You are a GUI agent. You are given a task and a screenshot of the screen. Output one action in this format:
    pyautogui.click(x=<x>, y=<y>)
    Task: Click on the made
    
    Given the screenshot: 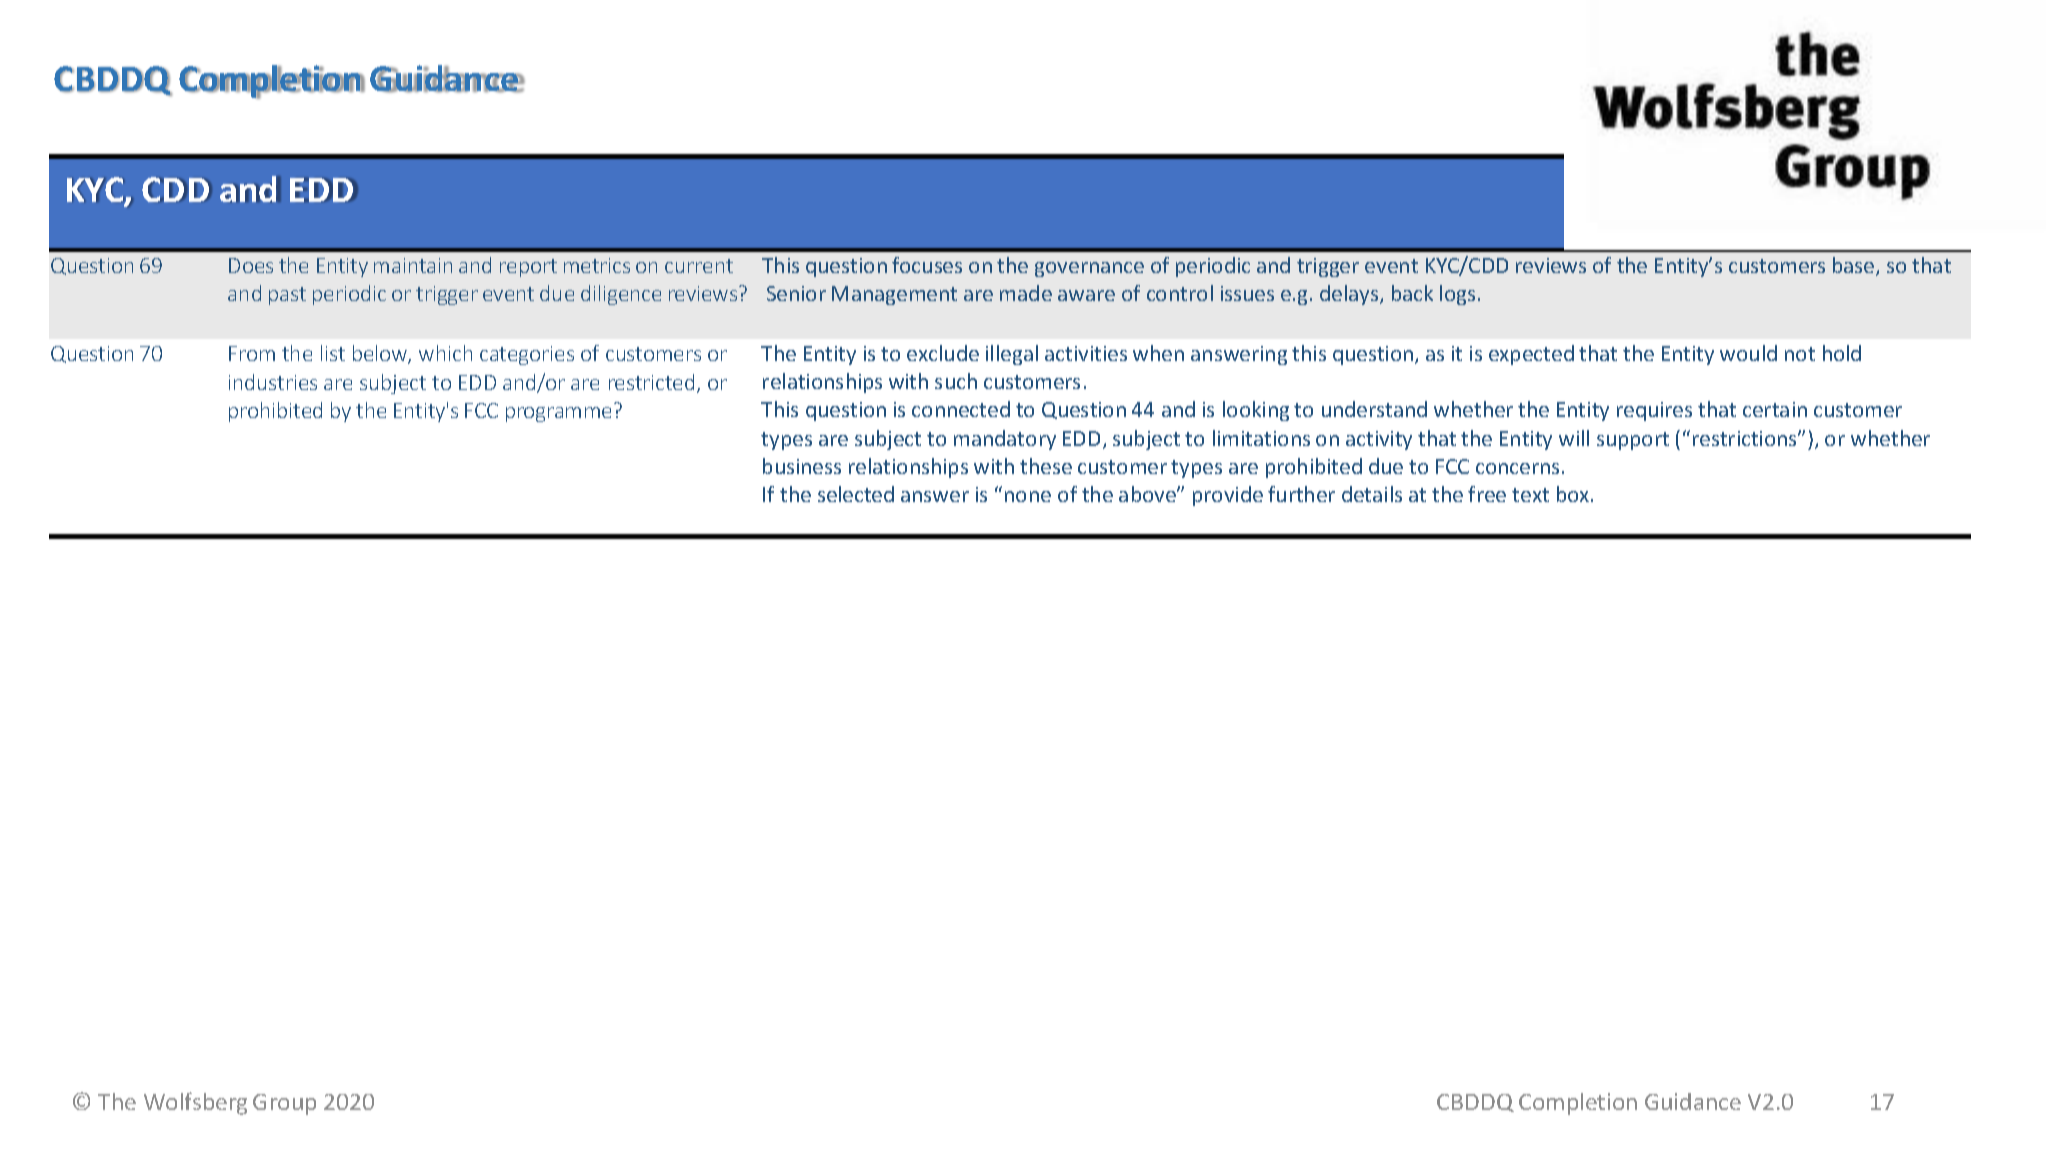 What is the action you would take?
    pyautogui.click(x=1026, y=293)
